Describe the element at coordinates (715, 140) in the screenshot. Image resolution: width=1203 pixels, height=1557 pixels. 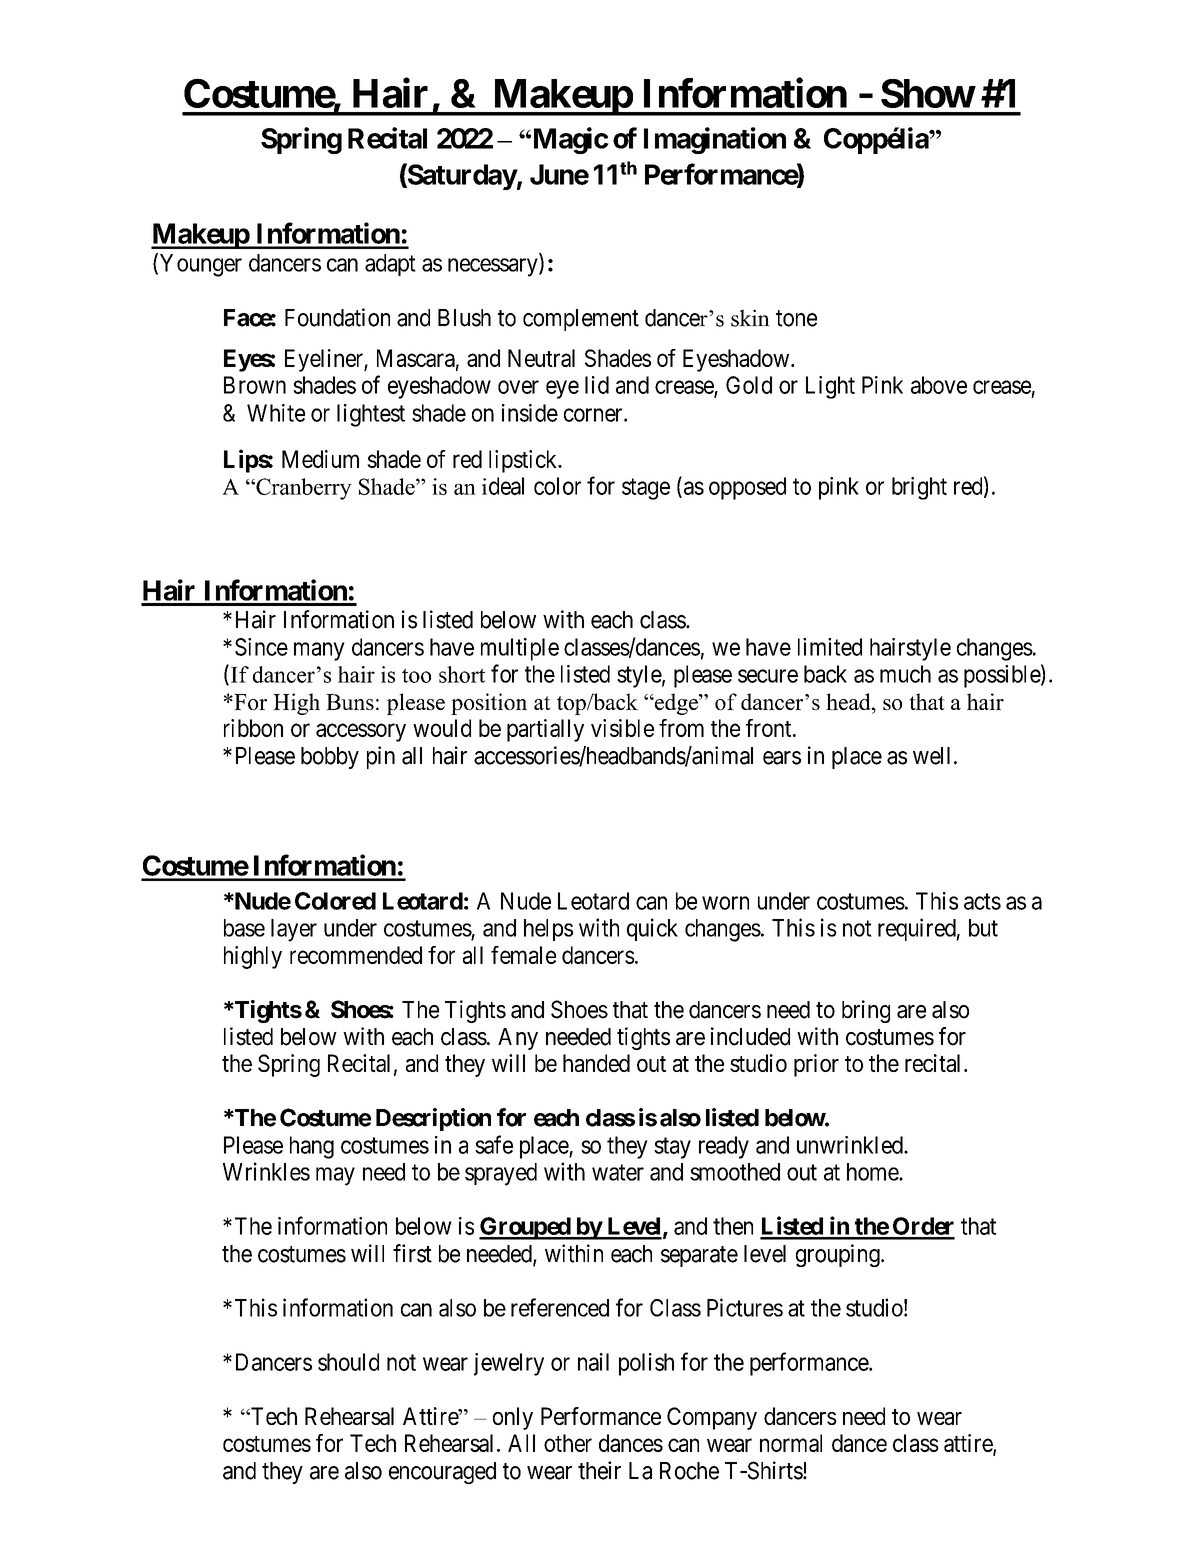
I see `Imagination` at that location.
